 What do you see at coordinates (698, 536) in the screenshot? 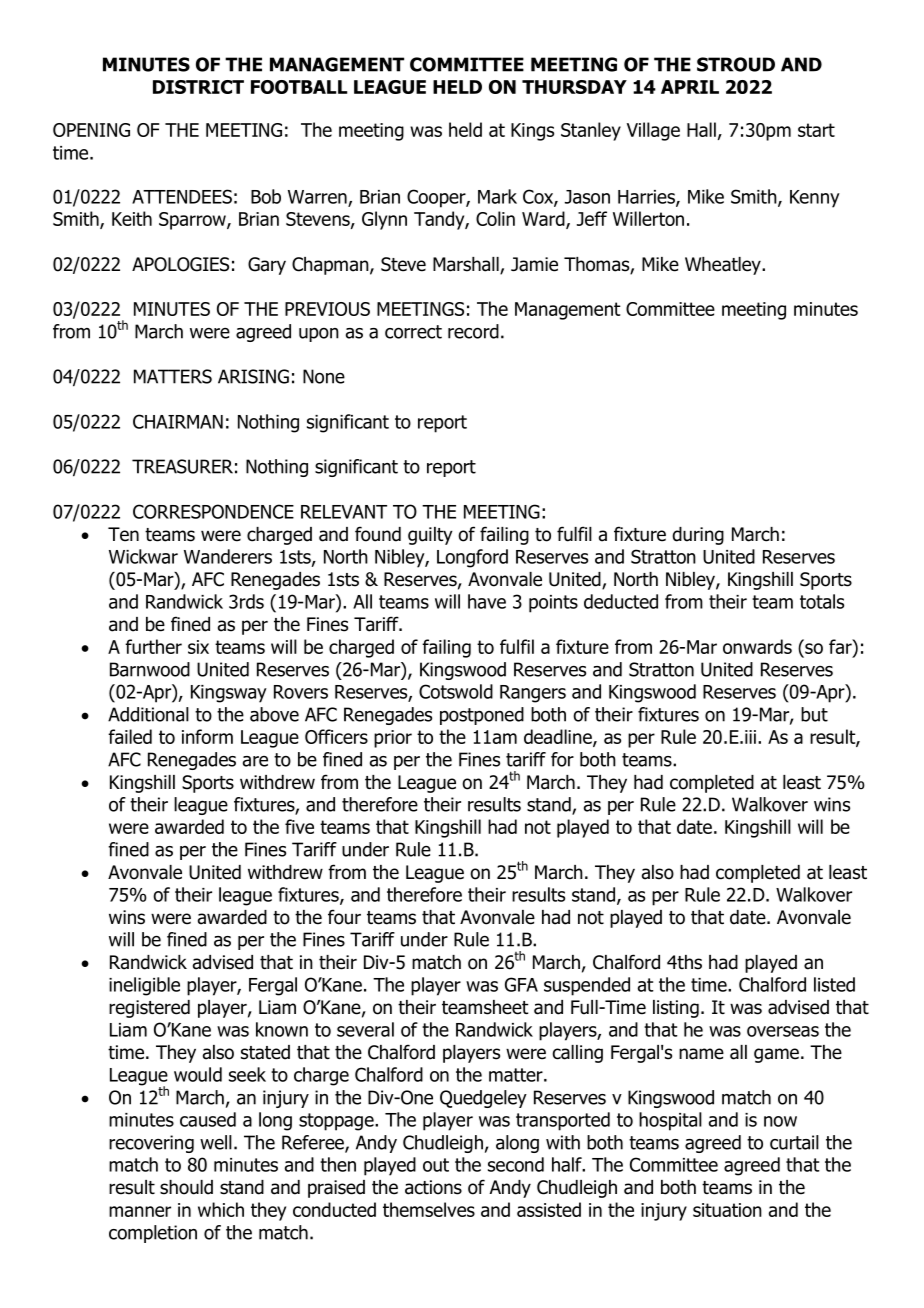
I see `during` at bounding box center [698, 536].
